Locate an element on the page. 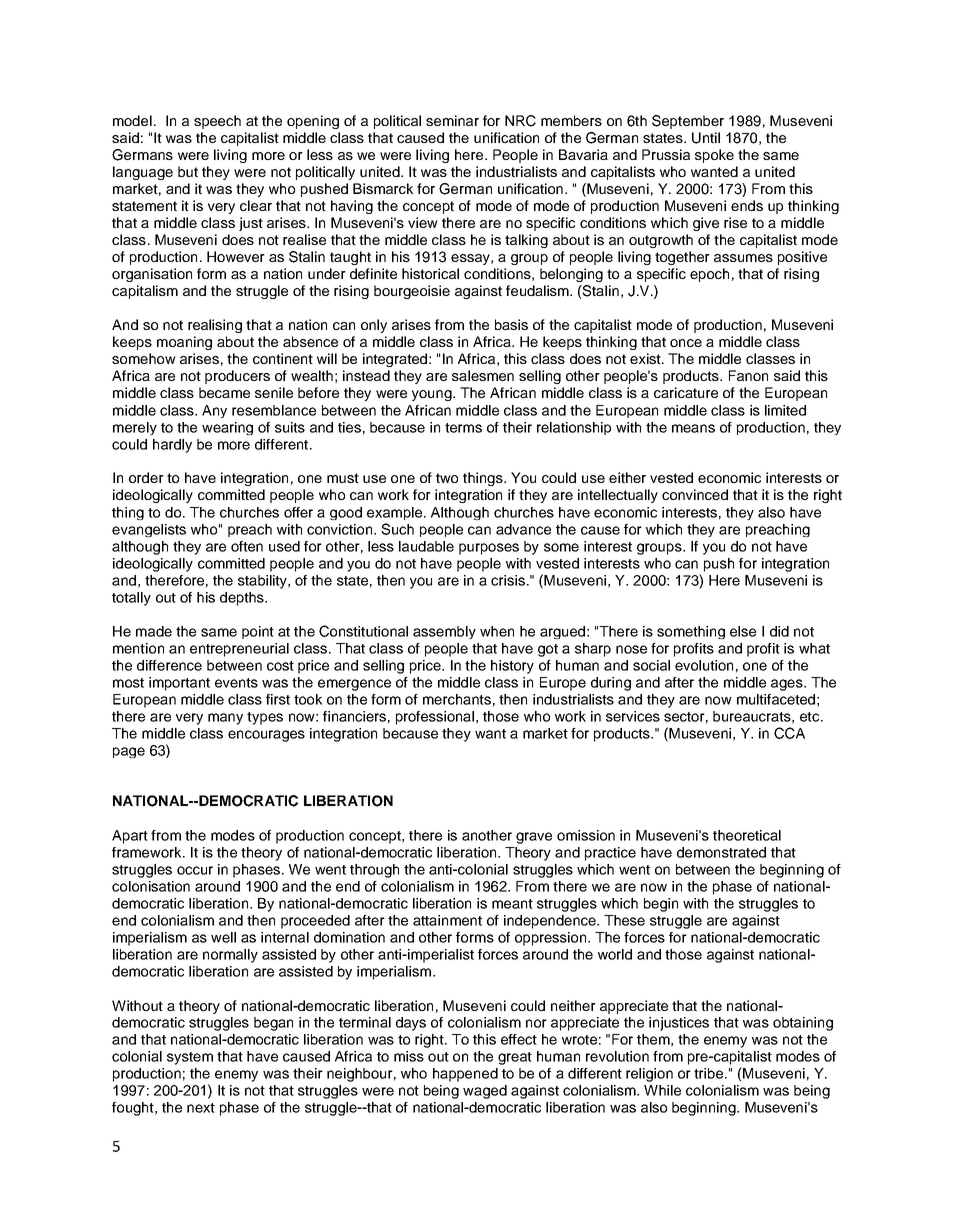  system is located at coordinates (190, 1058).
